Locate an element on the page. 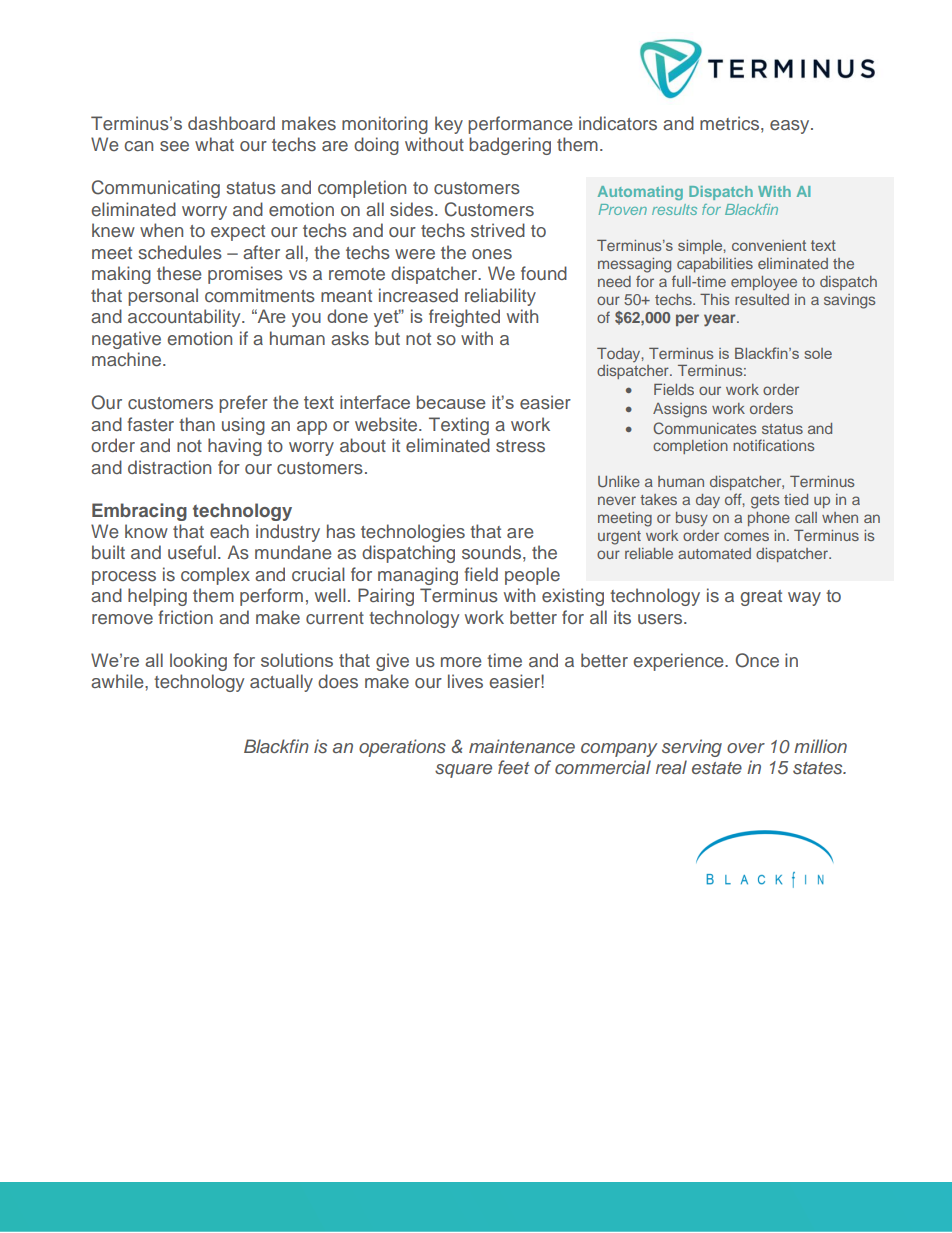  badgering is located at coordinates (510, 146).
